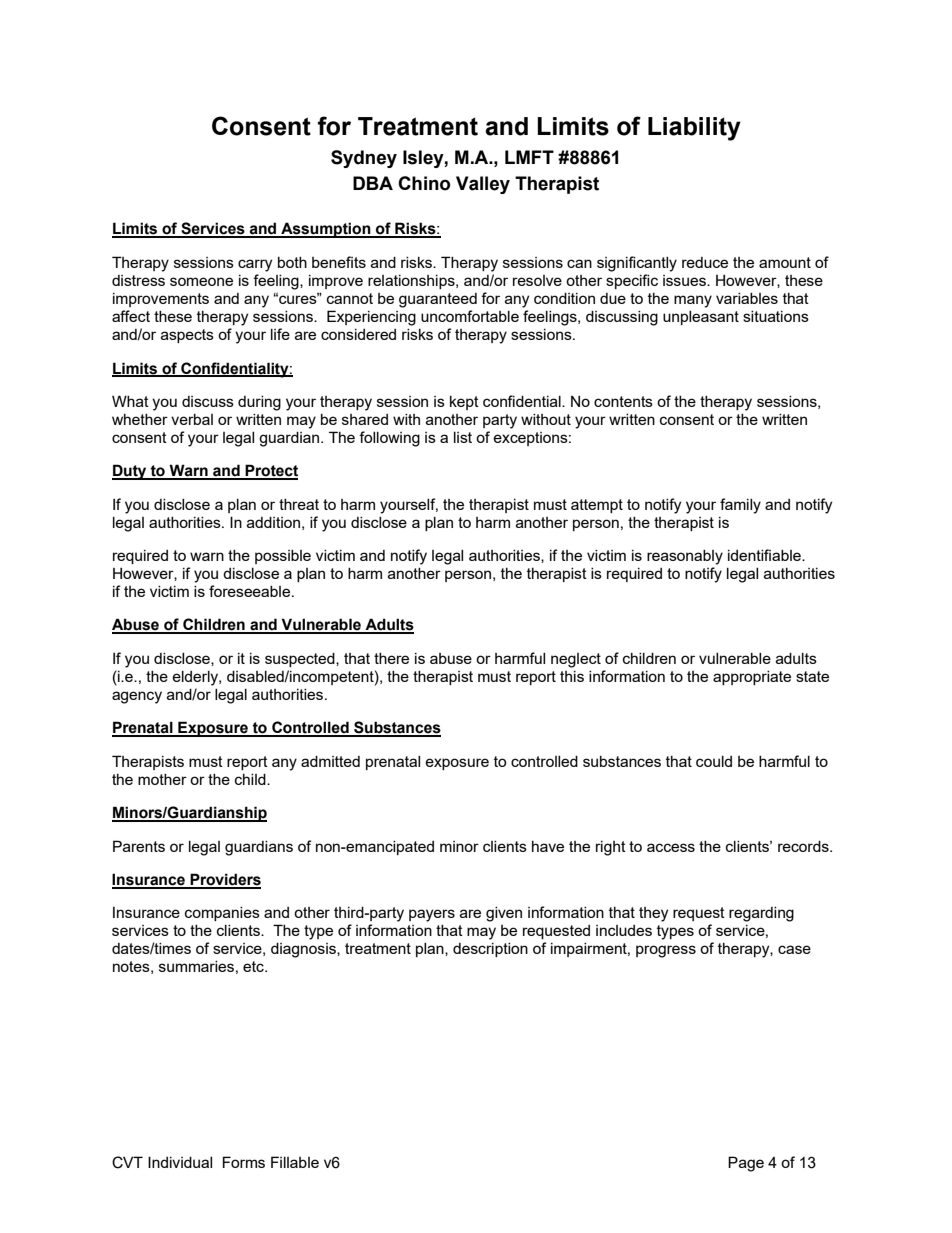  Describe the element at coordinates (180, 1162) in the screenshot. I see `Individual` at that location.
